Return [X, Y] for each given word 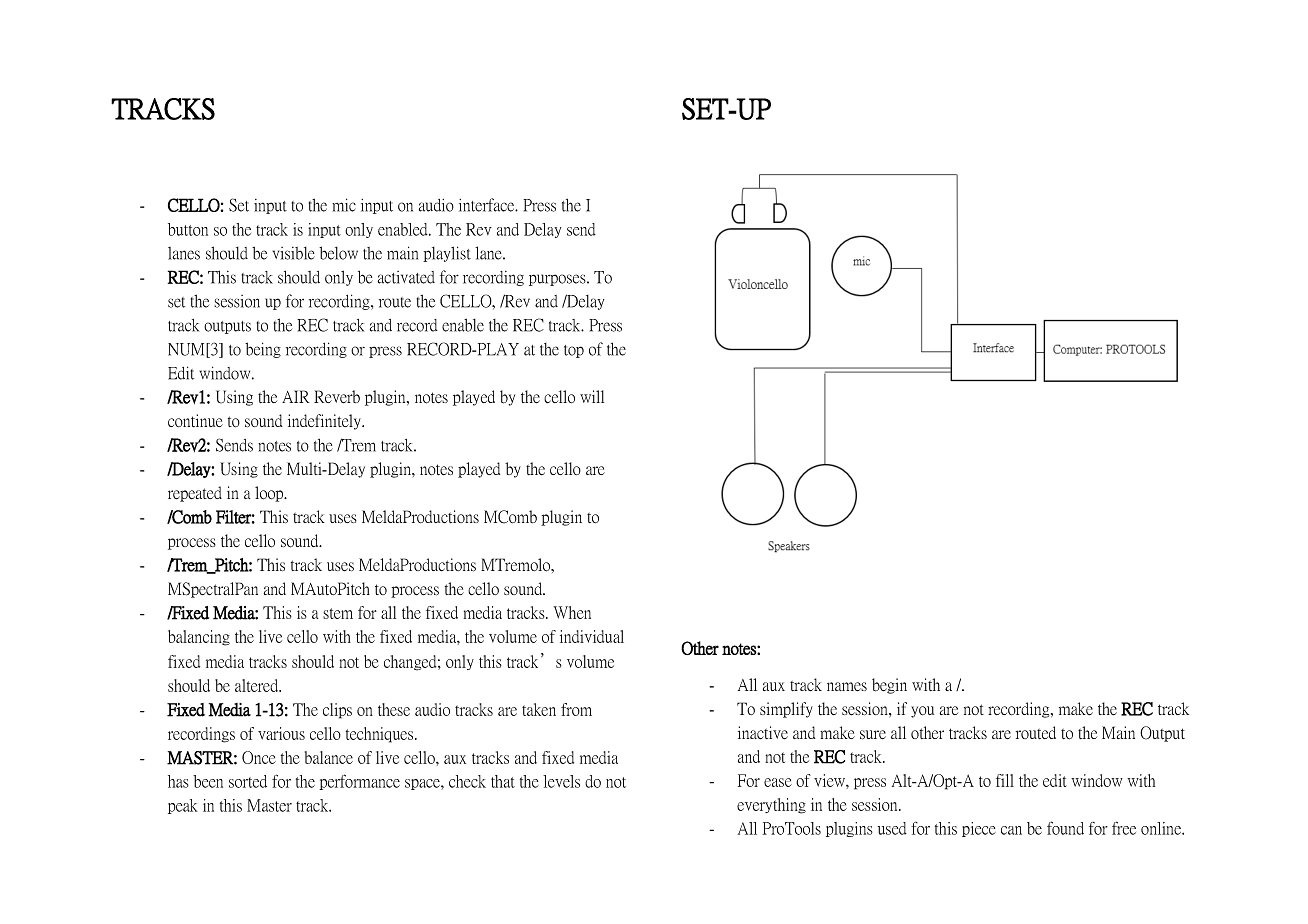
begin [889, 686]
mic [344, 205]
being [263, 350]
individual [592, 636]
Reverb [337, 396]
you [922, 712]
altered [258, 685]
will [592, 396]
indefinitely [325, 422]
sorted [248, 781]
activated [406, 277]
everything [771, 806]
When [572, 612]
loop [270, 494]
